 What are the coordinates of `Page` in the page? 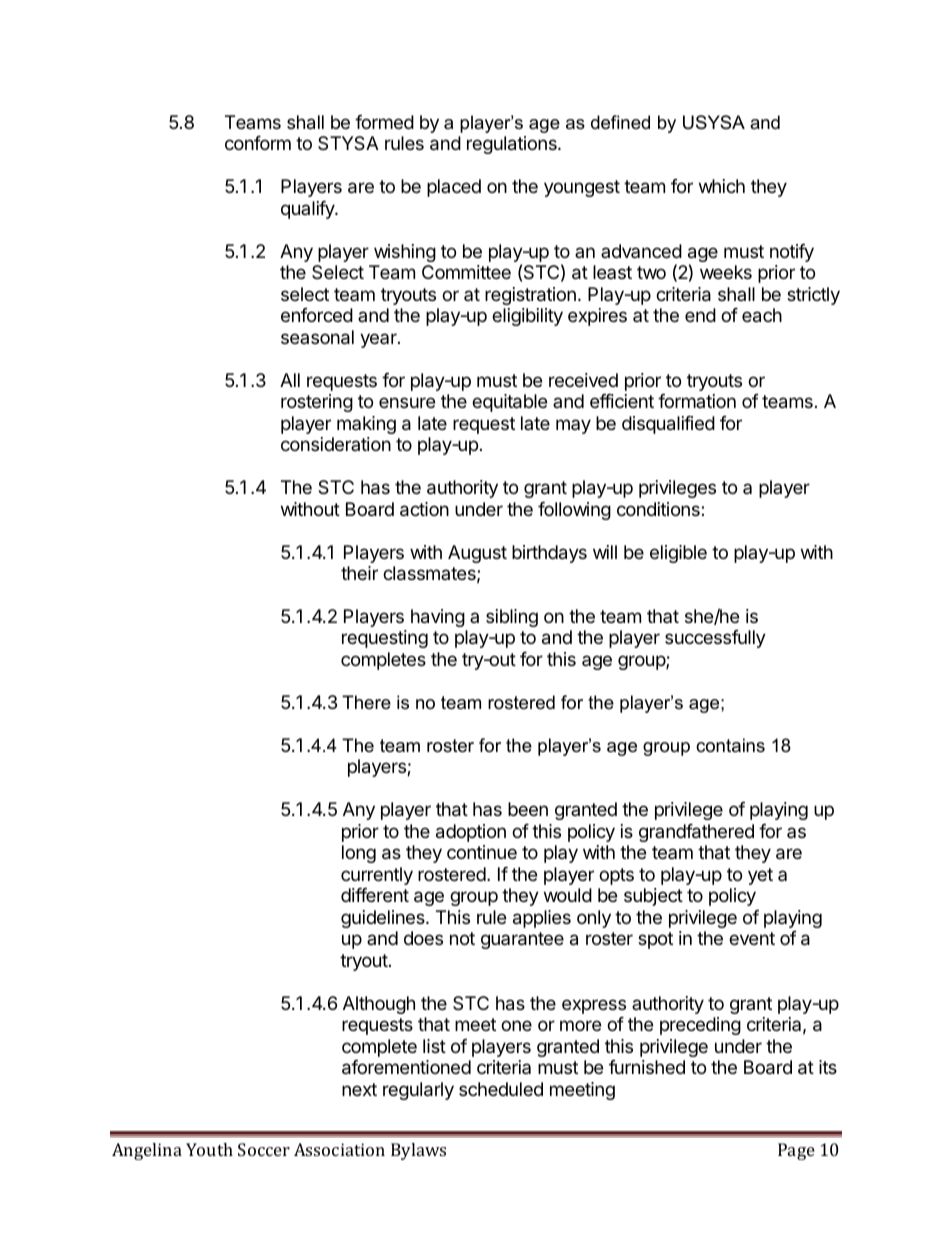 It's located at (796, 1151).
